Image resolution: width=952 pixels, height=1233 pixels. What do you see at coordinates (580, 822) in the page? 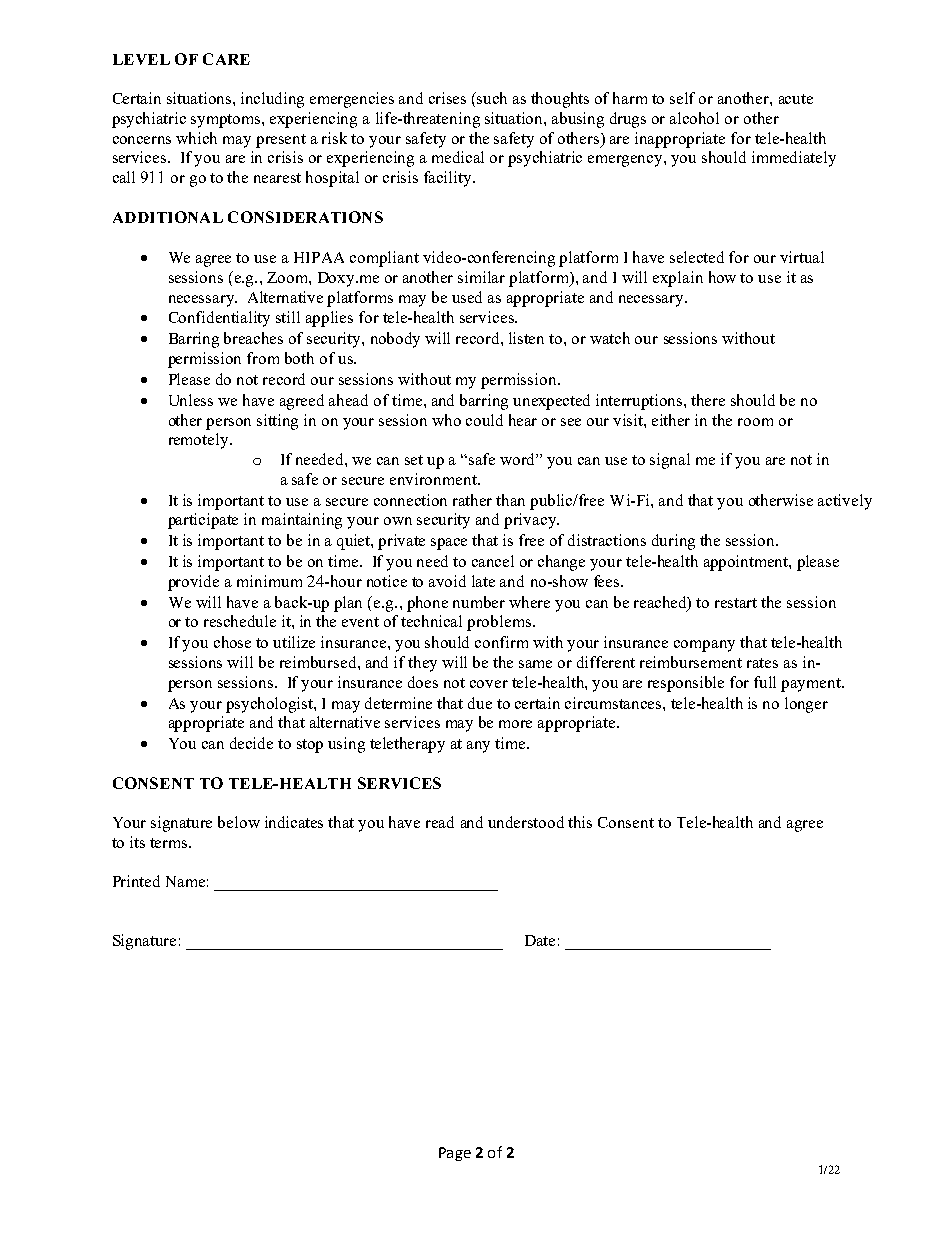
I see `this` at bounding box center [580, 822].
